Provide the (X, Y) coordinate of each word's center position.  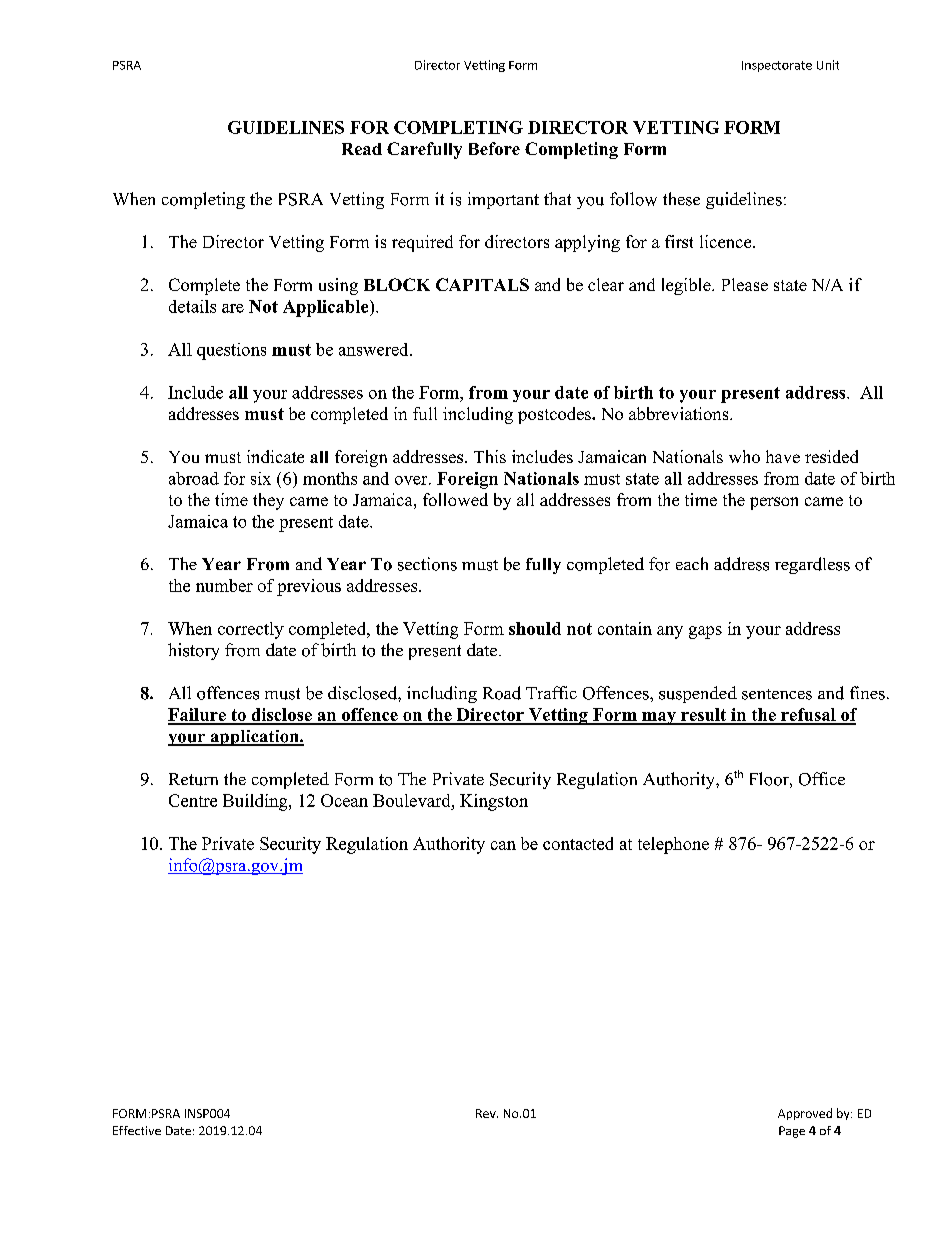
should (535, 628)
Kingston (494, 802)
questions (231, 351)
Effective (137, 1130)
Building (256, 802)
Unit (828, 65)
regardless (812, 565)
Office (822, 779)
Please (745, 284)
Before (494, 148)
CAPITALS (482, 284)
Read (362, 149)
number (224, 585)
